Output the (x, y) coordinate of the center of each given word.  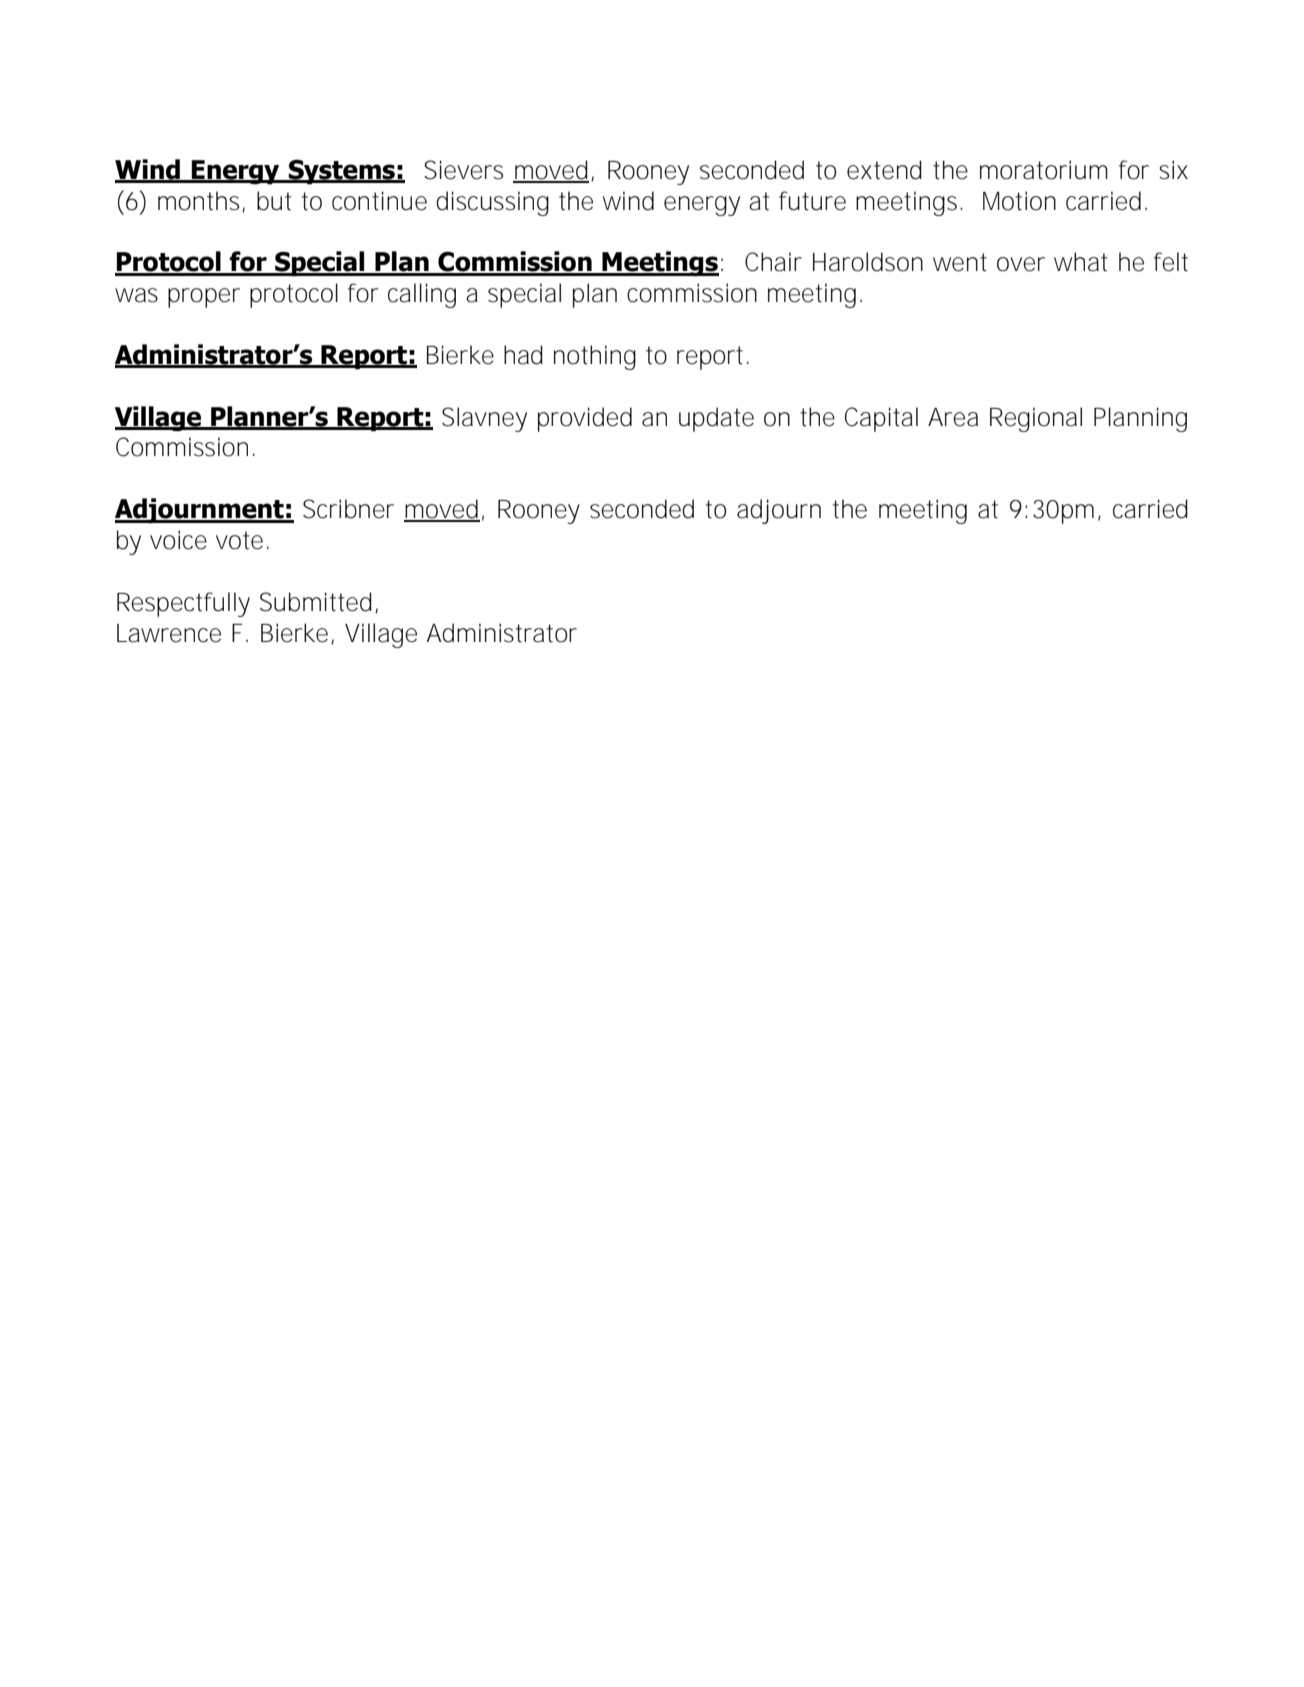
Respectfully (183, 604)
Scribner (348, 509)
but (274, 201)
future (812, 201)
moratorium (1044, 170)
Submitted (318, 602)
